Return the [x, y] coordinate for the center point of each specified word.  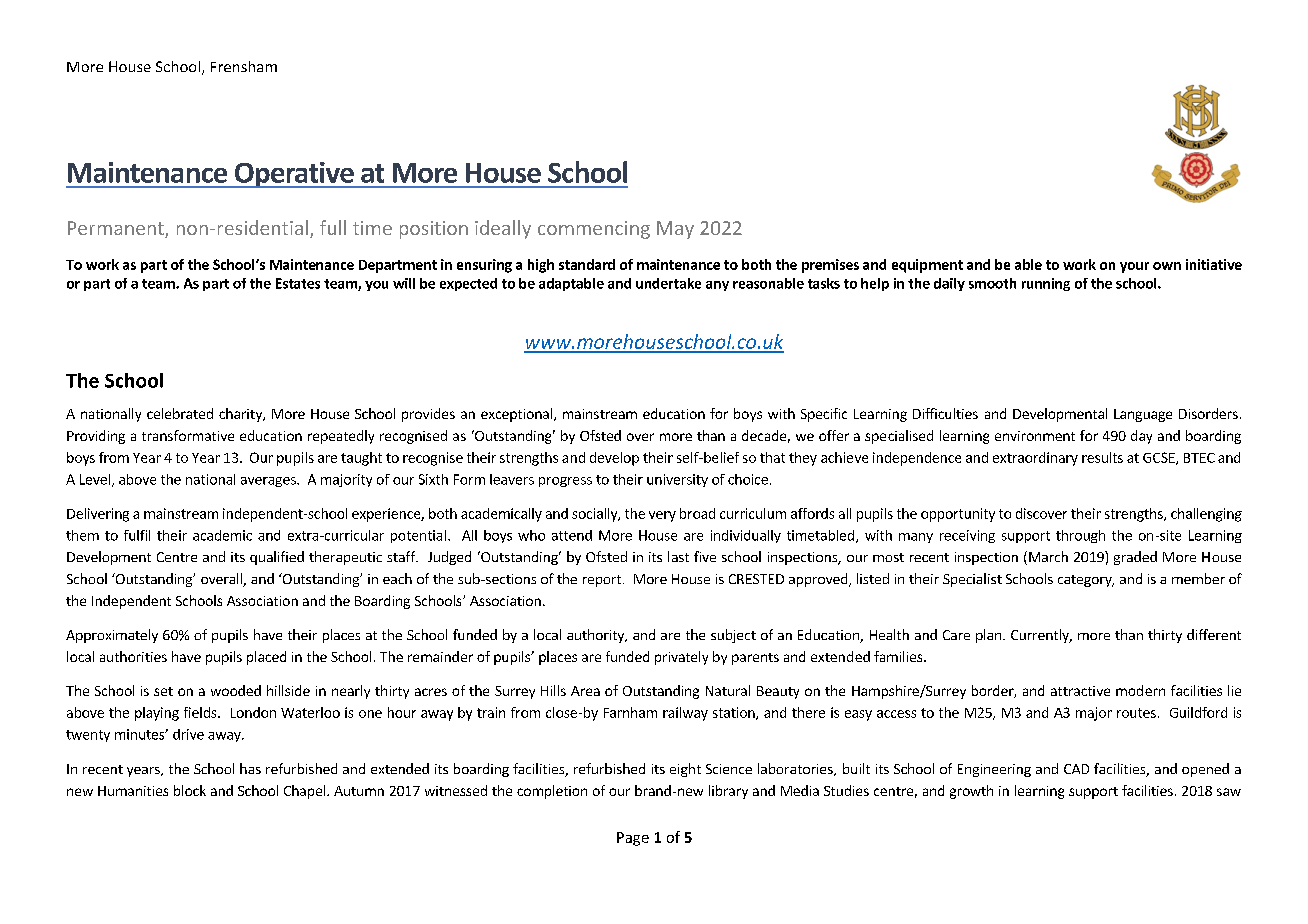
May [675, 230]
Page [633, 839]
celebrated [180, 413]
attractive [1080, 691]
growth [971, 792]
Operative [294, 175]
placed [266, 658]
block [190, 790]
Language [1143, 415]
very [662, 516]
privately [681, 658]
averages [269, 482]
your [1134, 267]
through [1080, 536]
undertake [668, 283]
